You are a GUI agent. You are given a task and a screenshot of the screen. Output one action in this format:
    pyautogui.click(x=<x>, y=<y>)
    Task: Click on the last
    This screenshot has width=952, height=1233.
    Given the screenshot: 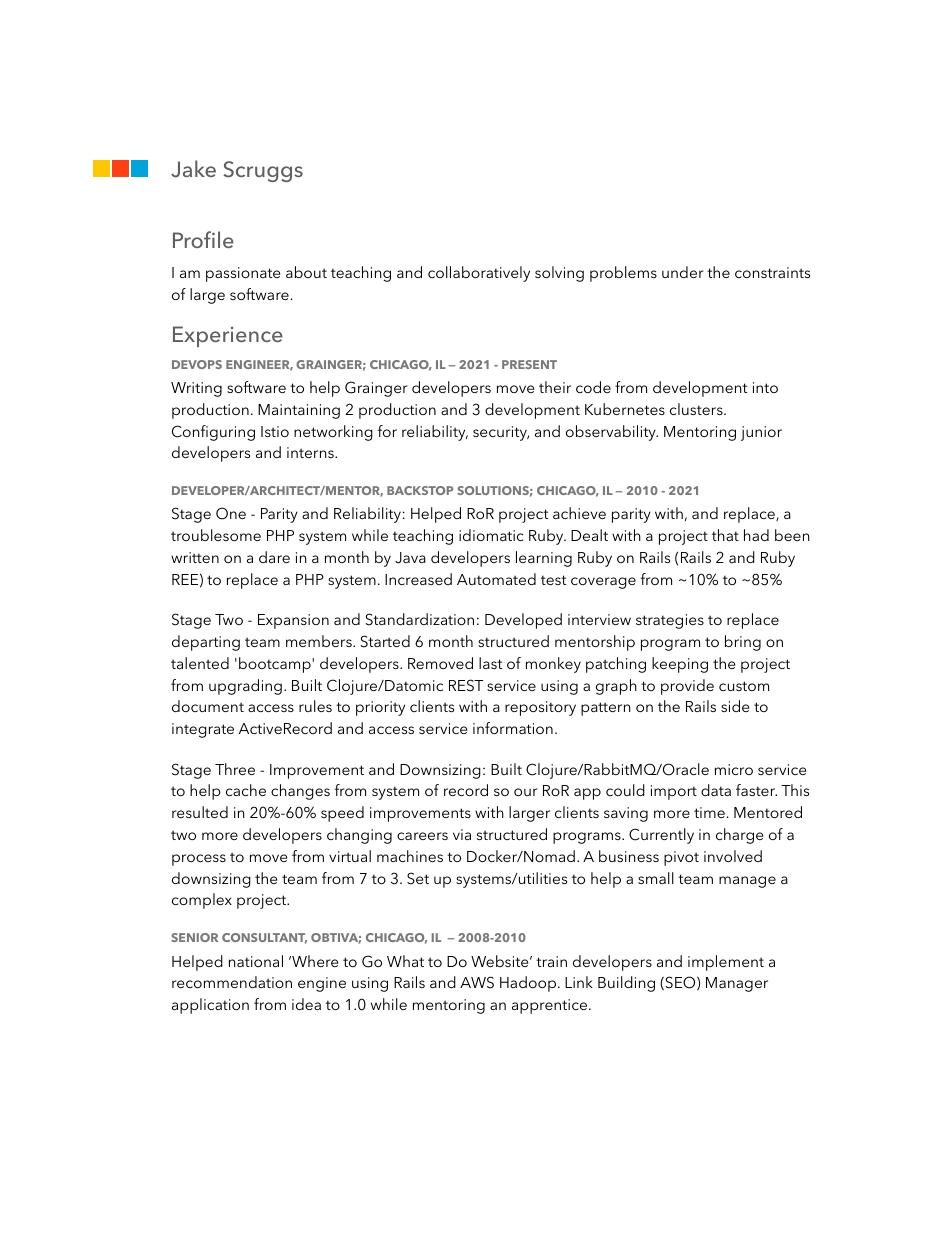 What is the action you would take?
    pyautogui.click(x=490, y=663)
